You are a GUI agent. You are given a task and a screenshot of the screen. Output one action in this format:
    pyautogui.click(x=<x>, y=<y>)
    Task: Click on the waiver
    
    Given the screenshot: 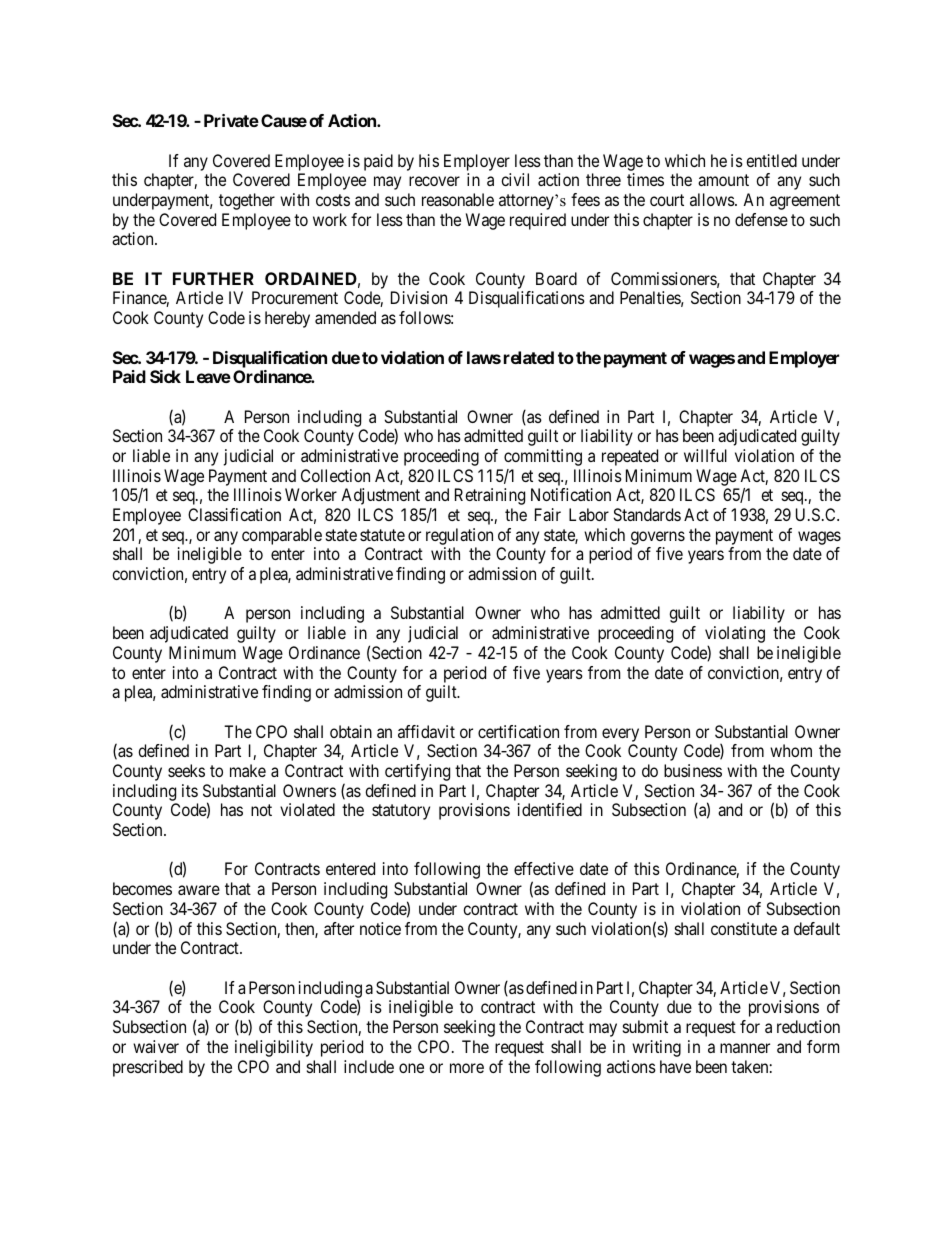 What is the action you would take?
    pyautogui.click(x=156, y=1046)
